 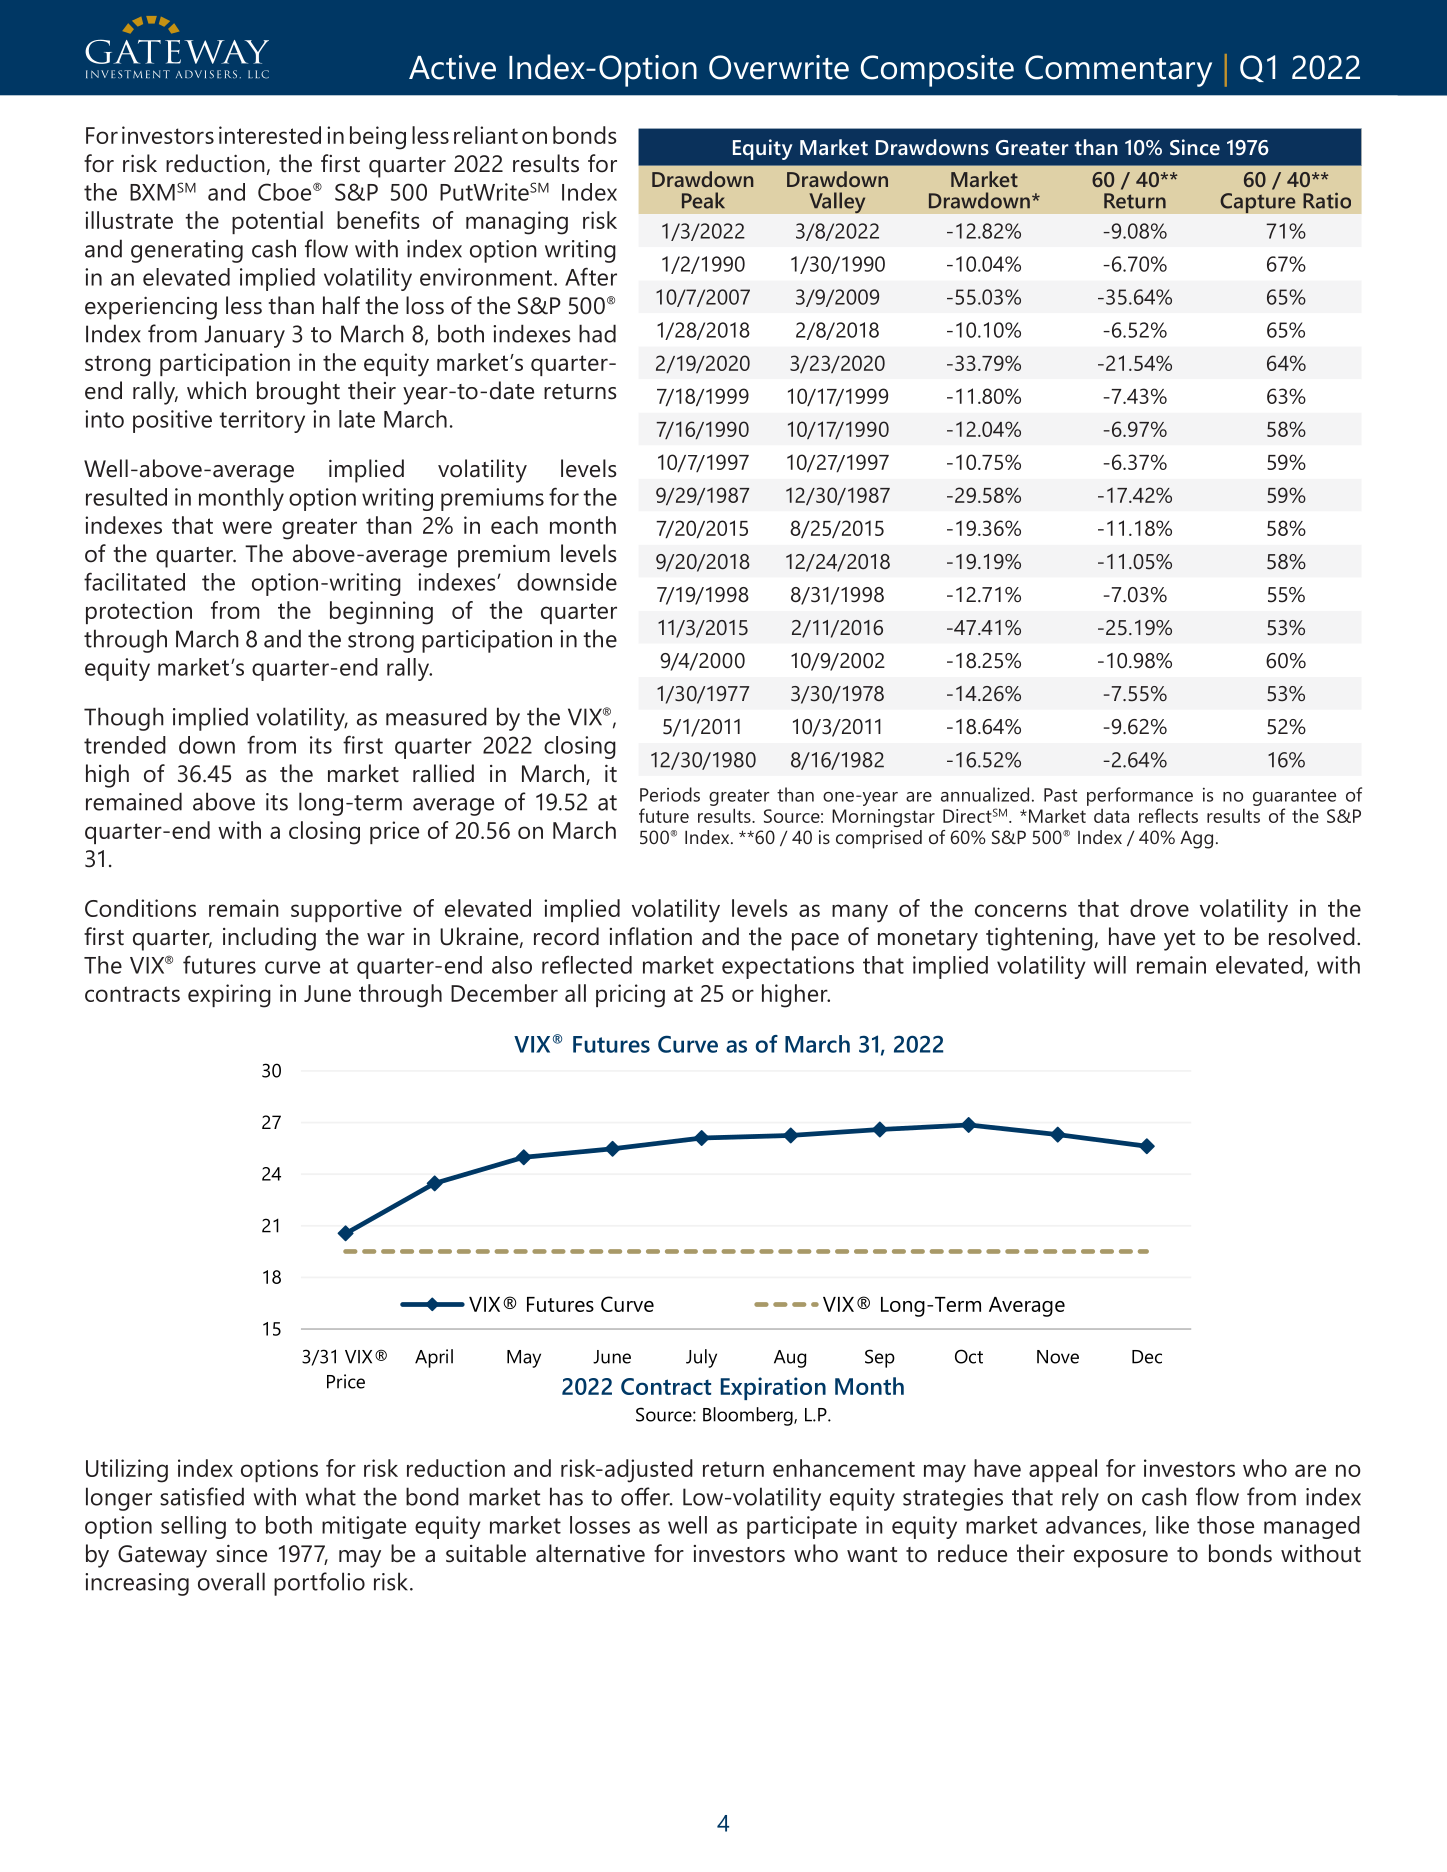 I want to click on interested, so click(x=270, y=135).
